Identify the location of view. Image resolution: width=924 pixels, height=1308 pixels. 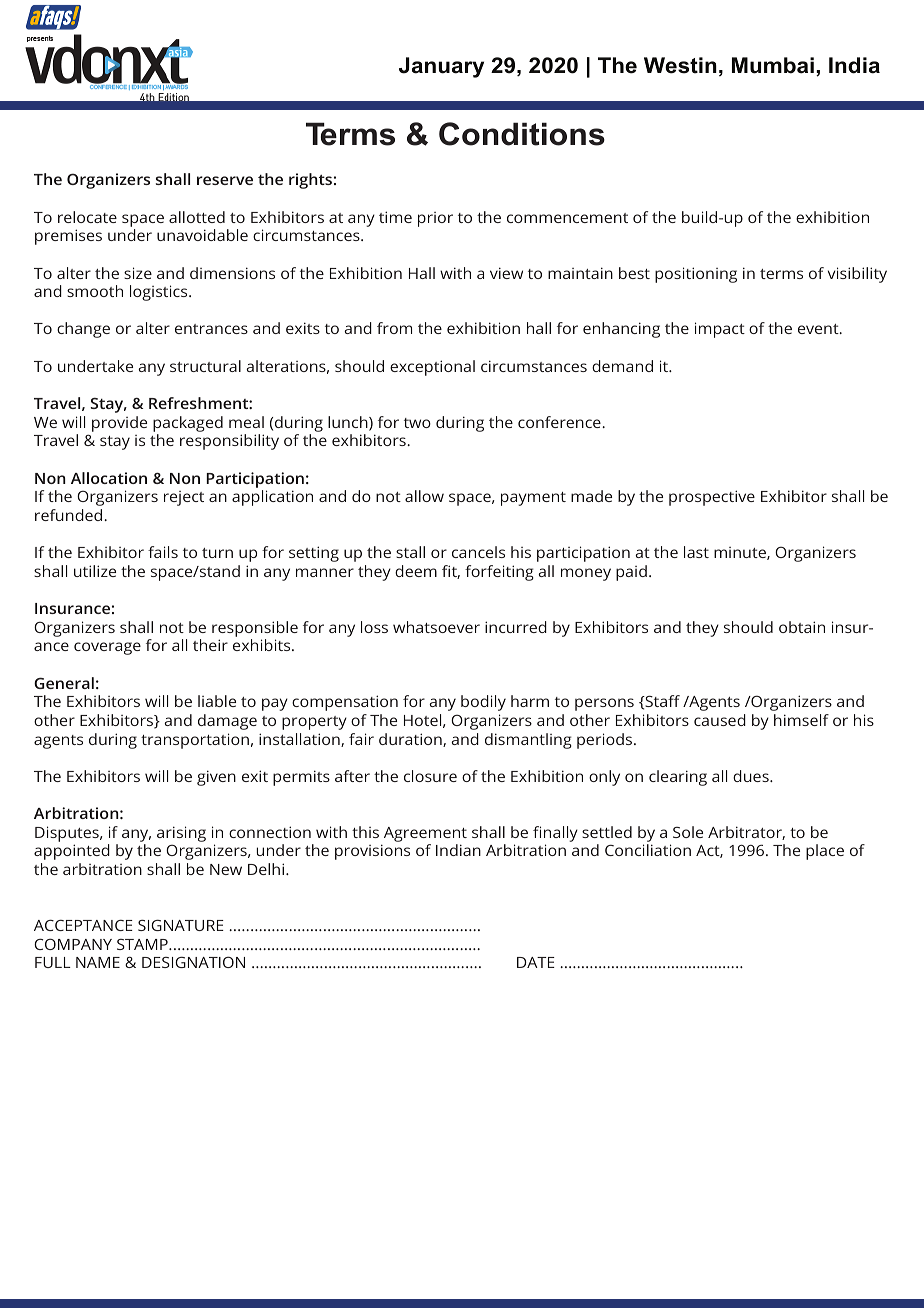
(506, 273).
